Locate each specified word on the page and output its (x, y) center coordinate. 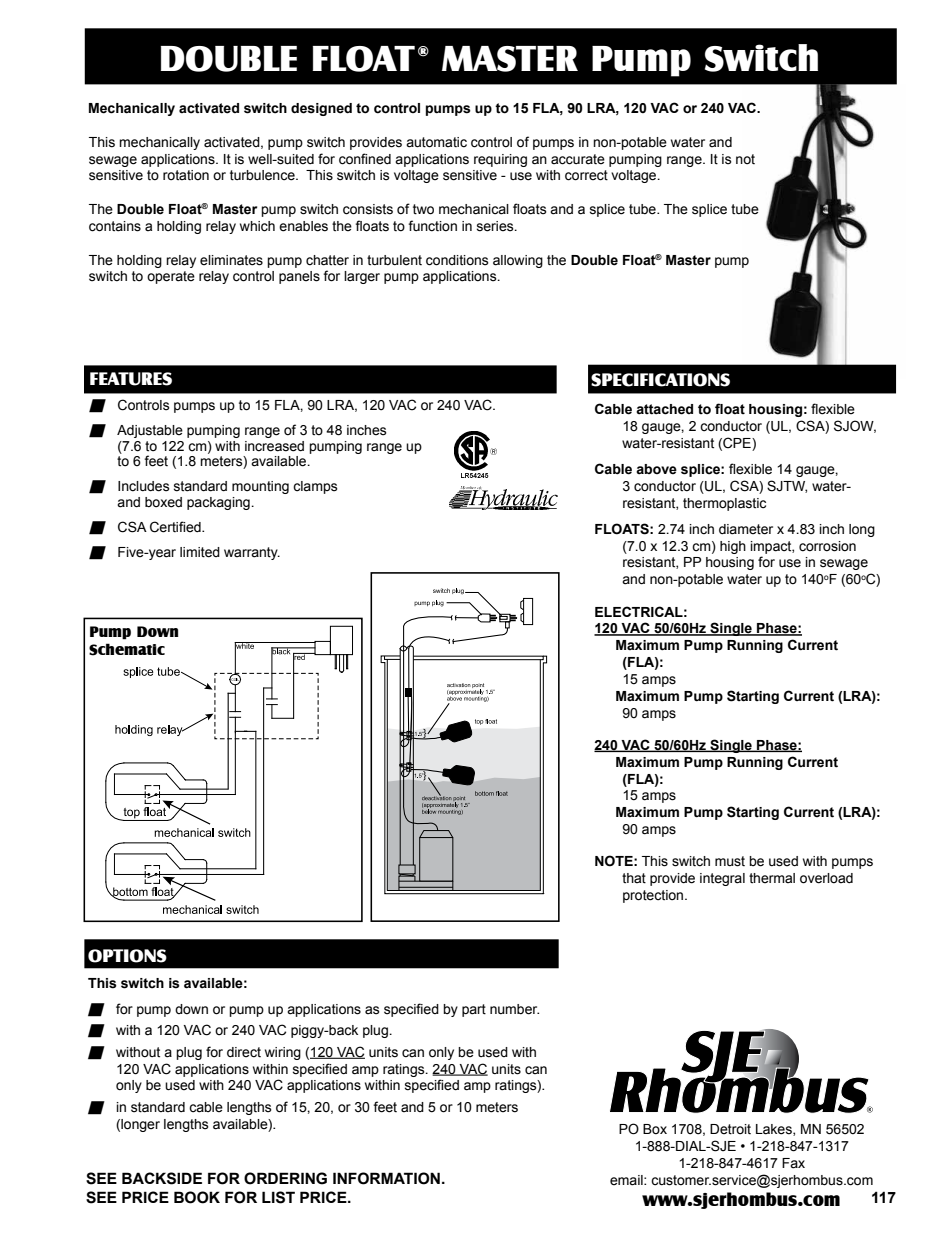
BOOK (197, 1197)
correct (586, 175)
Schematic (127, 649)
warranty (252, 553)
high (733, 547)
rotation (186, 175)
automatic (436, 142)
